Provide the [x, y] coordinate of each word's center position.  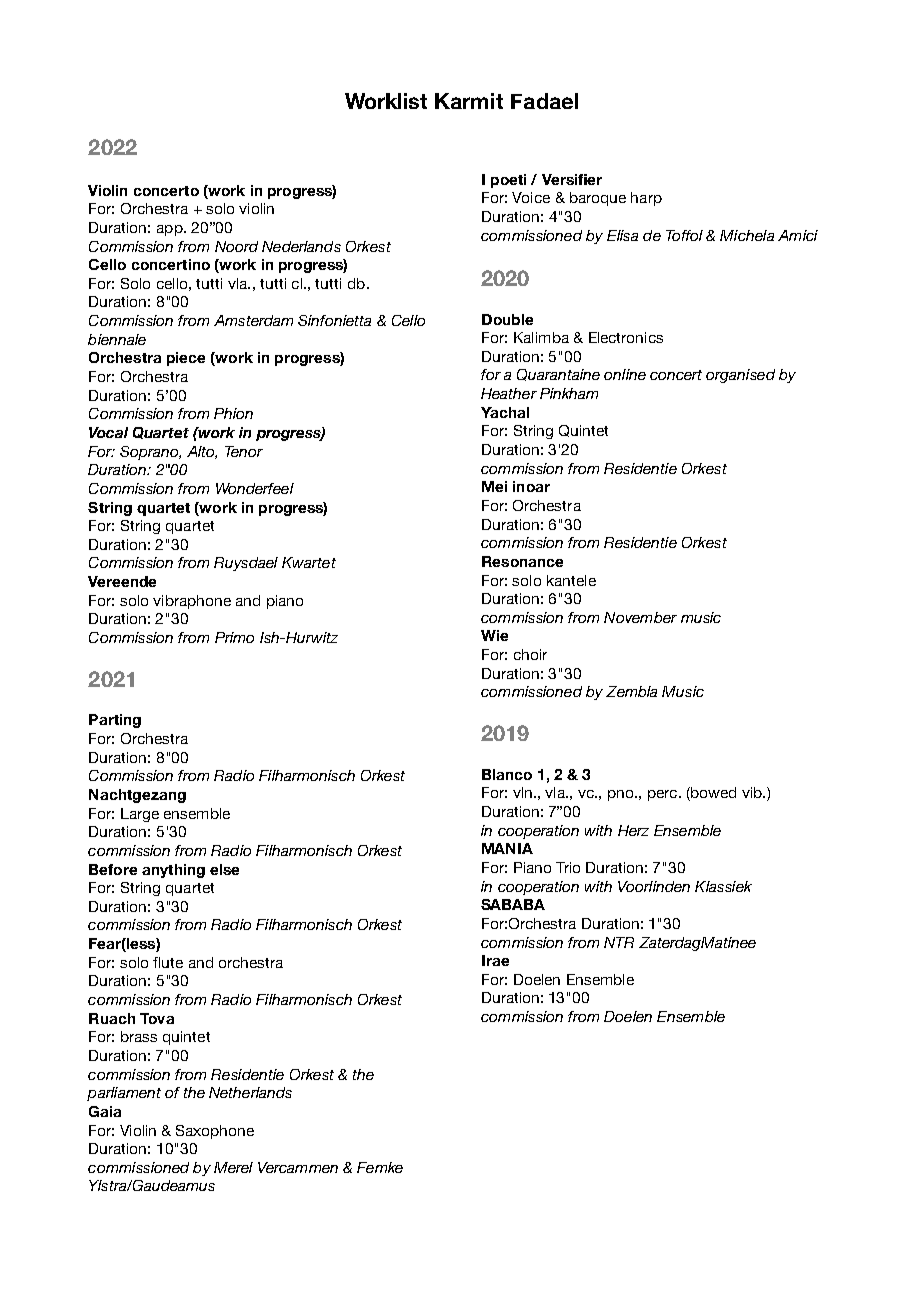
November [640, 617]
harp [646, 199]
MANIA [507, 848]
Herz [633, 830]
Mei [494, 486]
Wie [494, 635]
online [625, 374]
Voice [531, 197]
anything [173, 871]
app [171, 230]
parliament [124, 1094]
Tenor [244, 451]
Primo [234, 637]
